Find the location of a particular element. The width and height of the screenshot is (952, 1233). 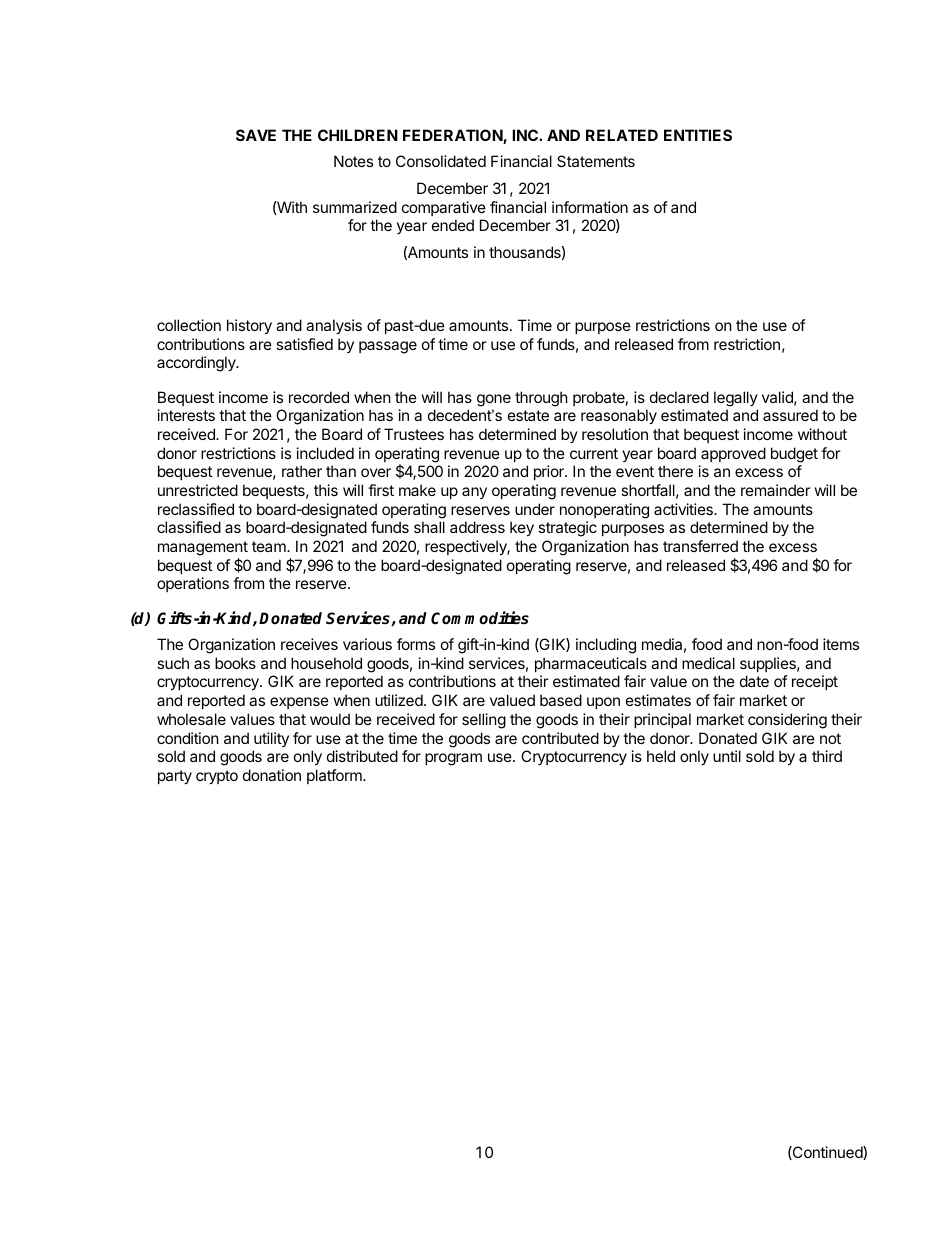

program is located at coordinates (453, 759).
